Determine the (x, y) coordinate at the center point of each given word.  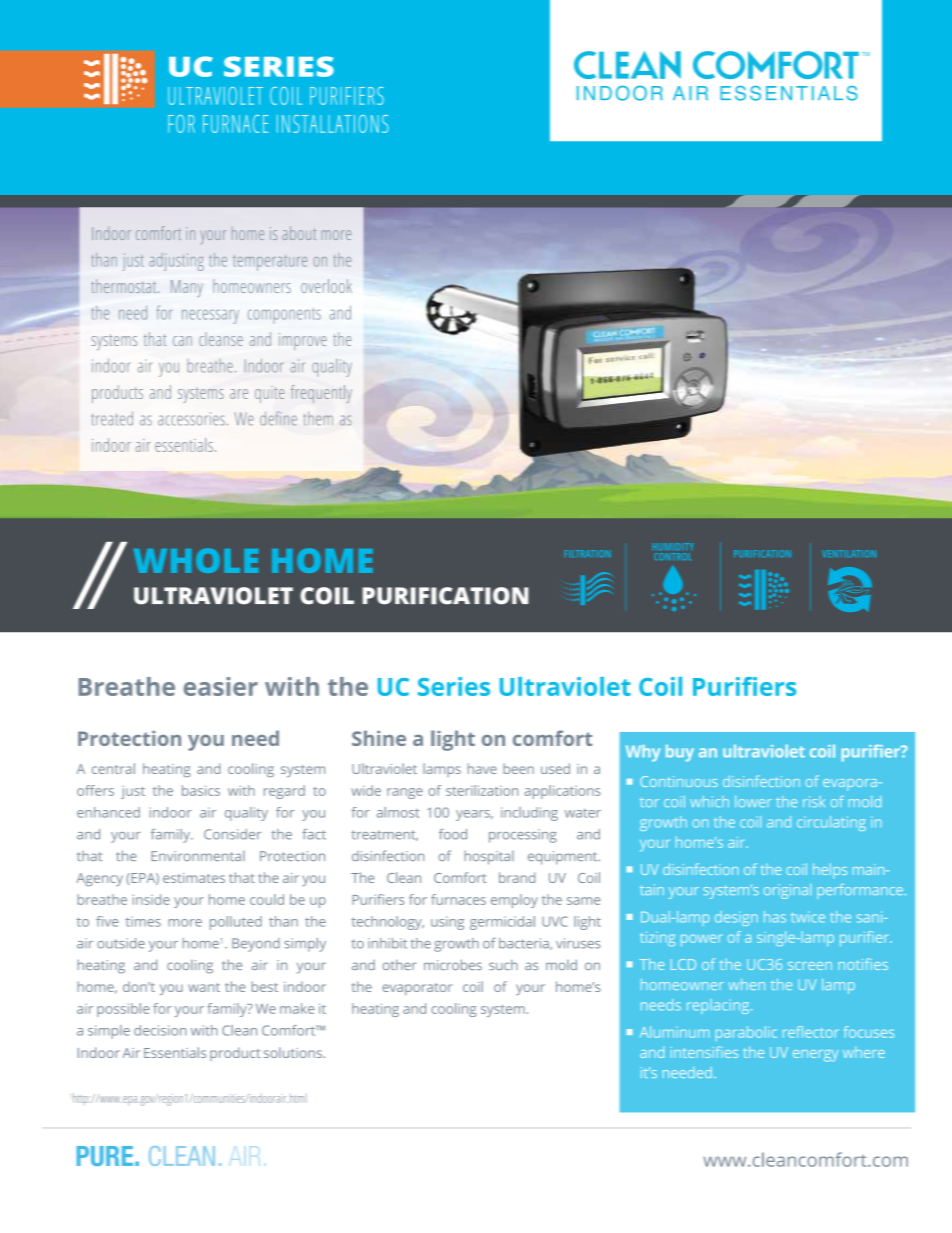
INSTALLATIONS (332, 124)
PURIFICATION (445, 596)
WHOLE (196, 560)
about (299, 233)
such (503, 965)
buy (680, 753)
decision (160, 1030)
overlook (326, 286)
